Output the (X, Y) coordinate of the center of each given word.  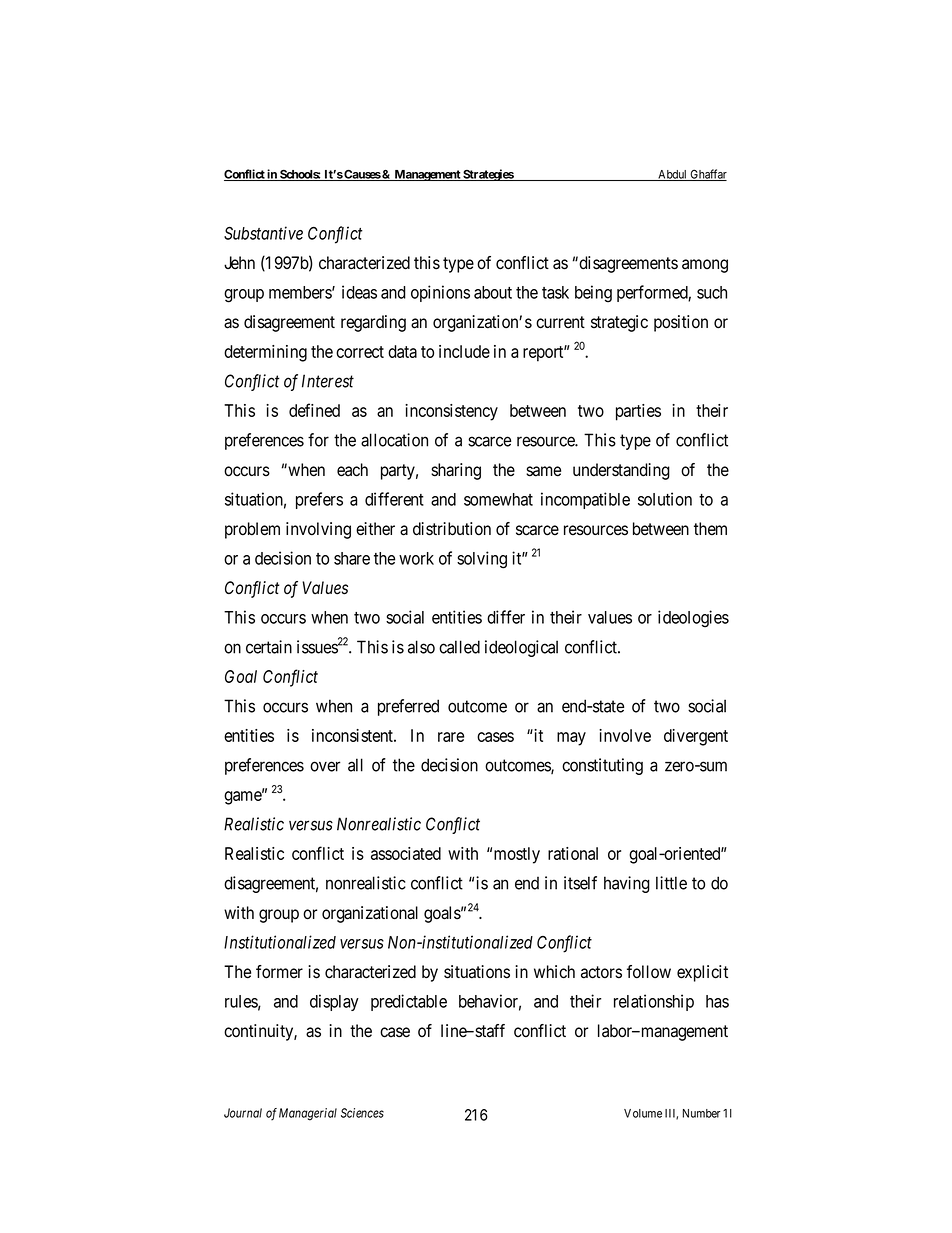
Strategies (488, 175)
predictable (409, 1002)
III (671, 1114)
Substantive (263, 233)
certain (269, 647)
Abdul (673, 175)
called (459, 647)
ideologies (693, 619)
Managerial (308, 1114)
